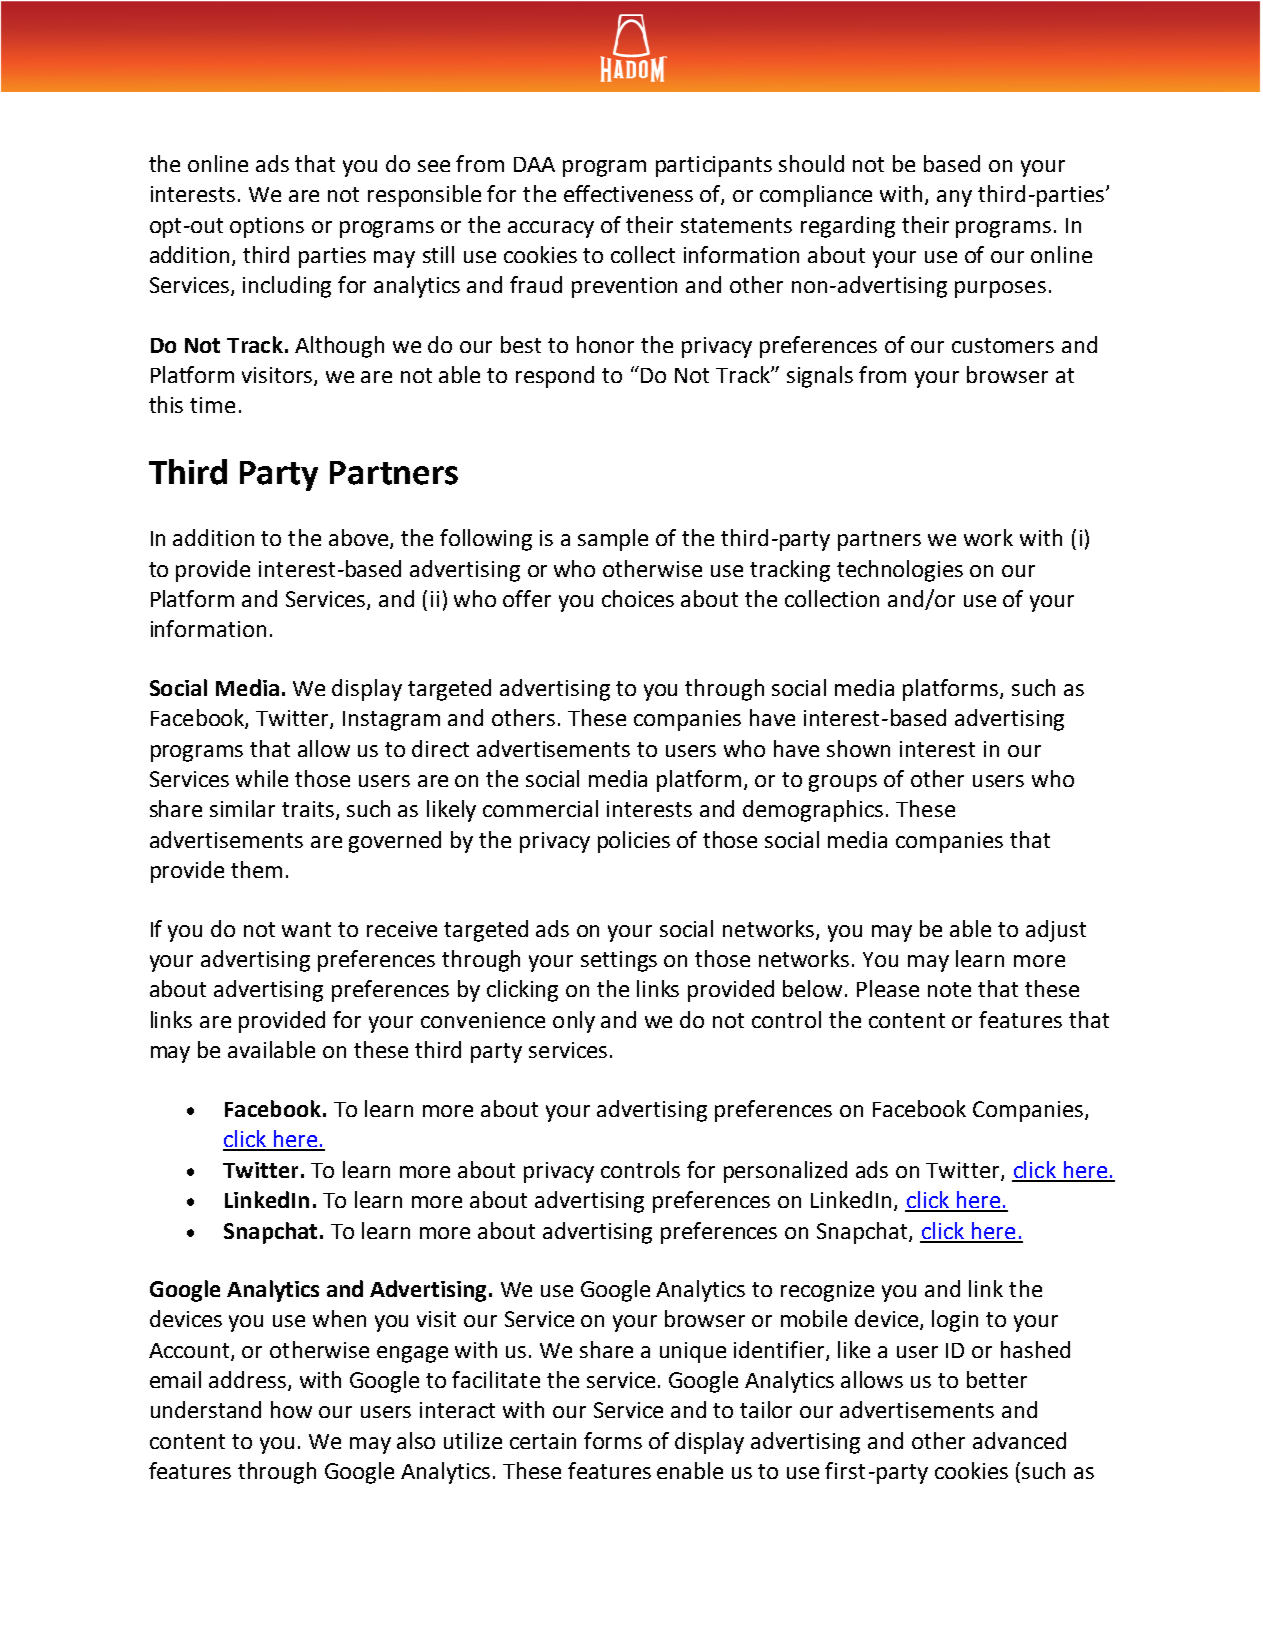 This screenshot has height=1635, width=1263. I want to click on note, so click(949, 989).
